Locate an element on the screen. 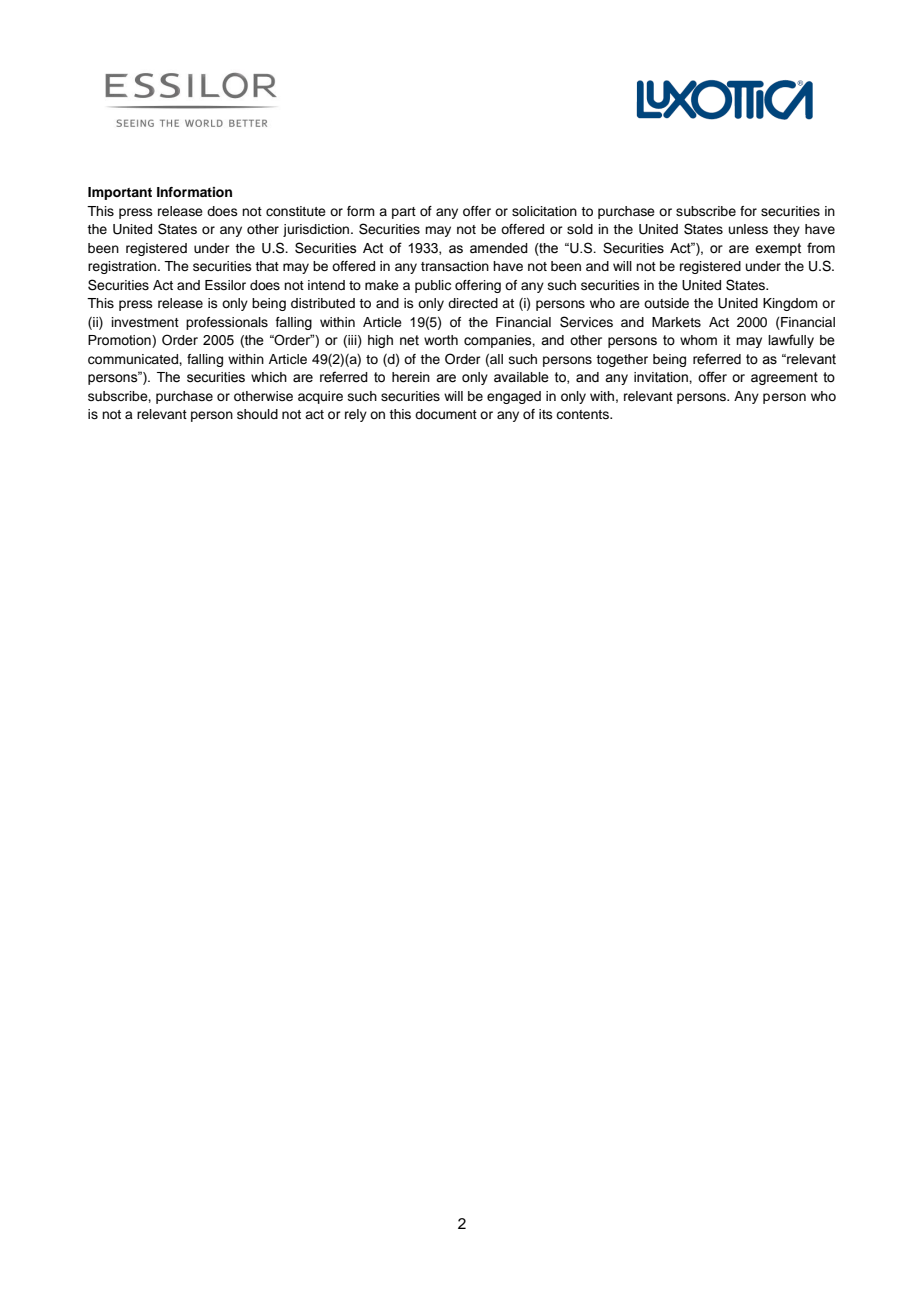 The height and width of the screenshot is (1308, 924). intend is located at coordinates (326, 285).
